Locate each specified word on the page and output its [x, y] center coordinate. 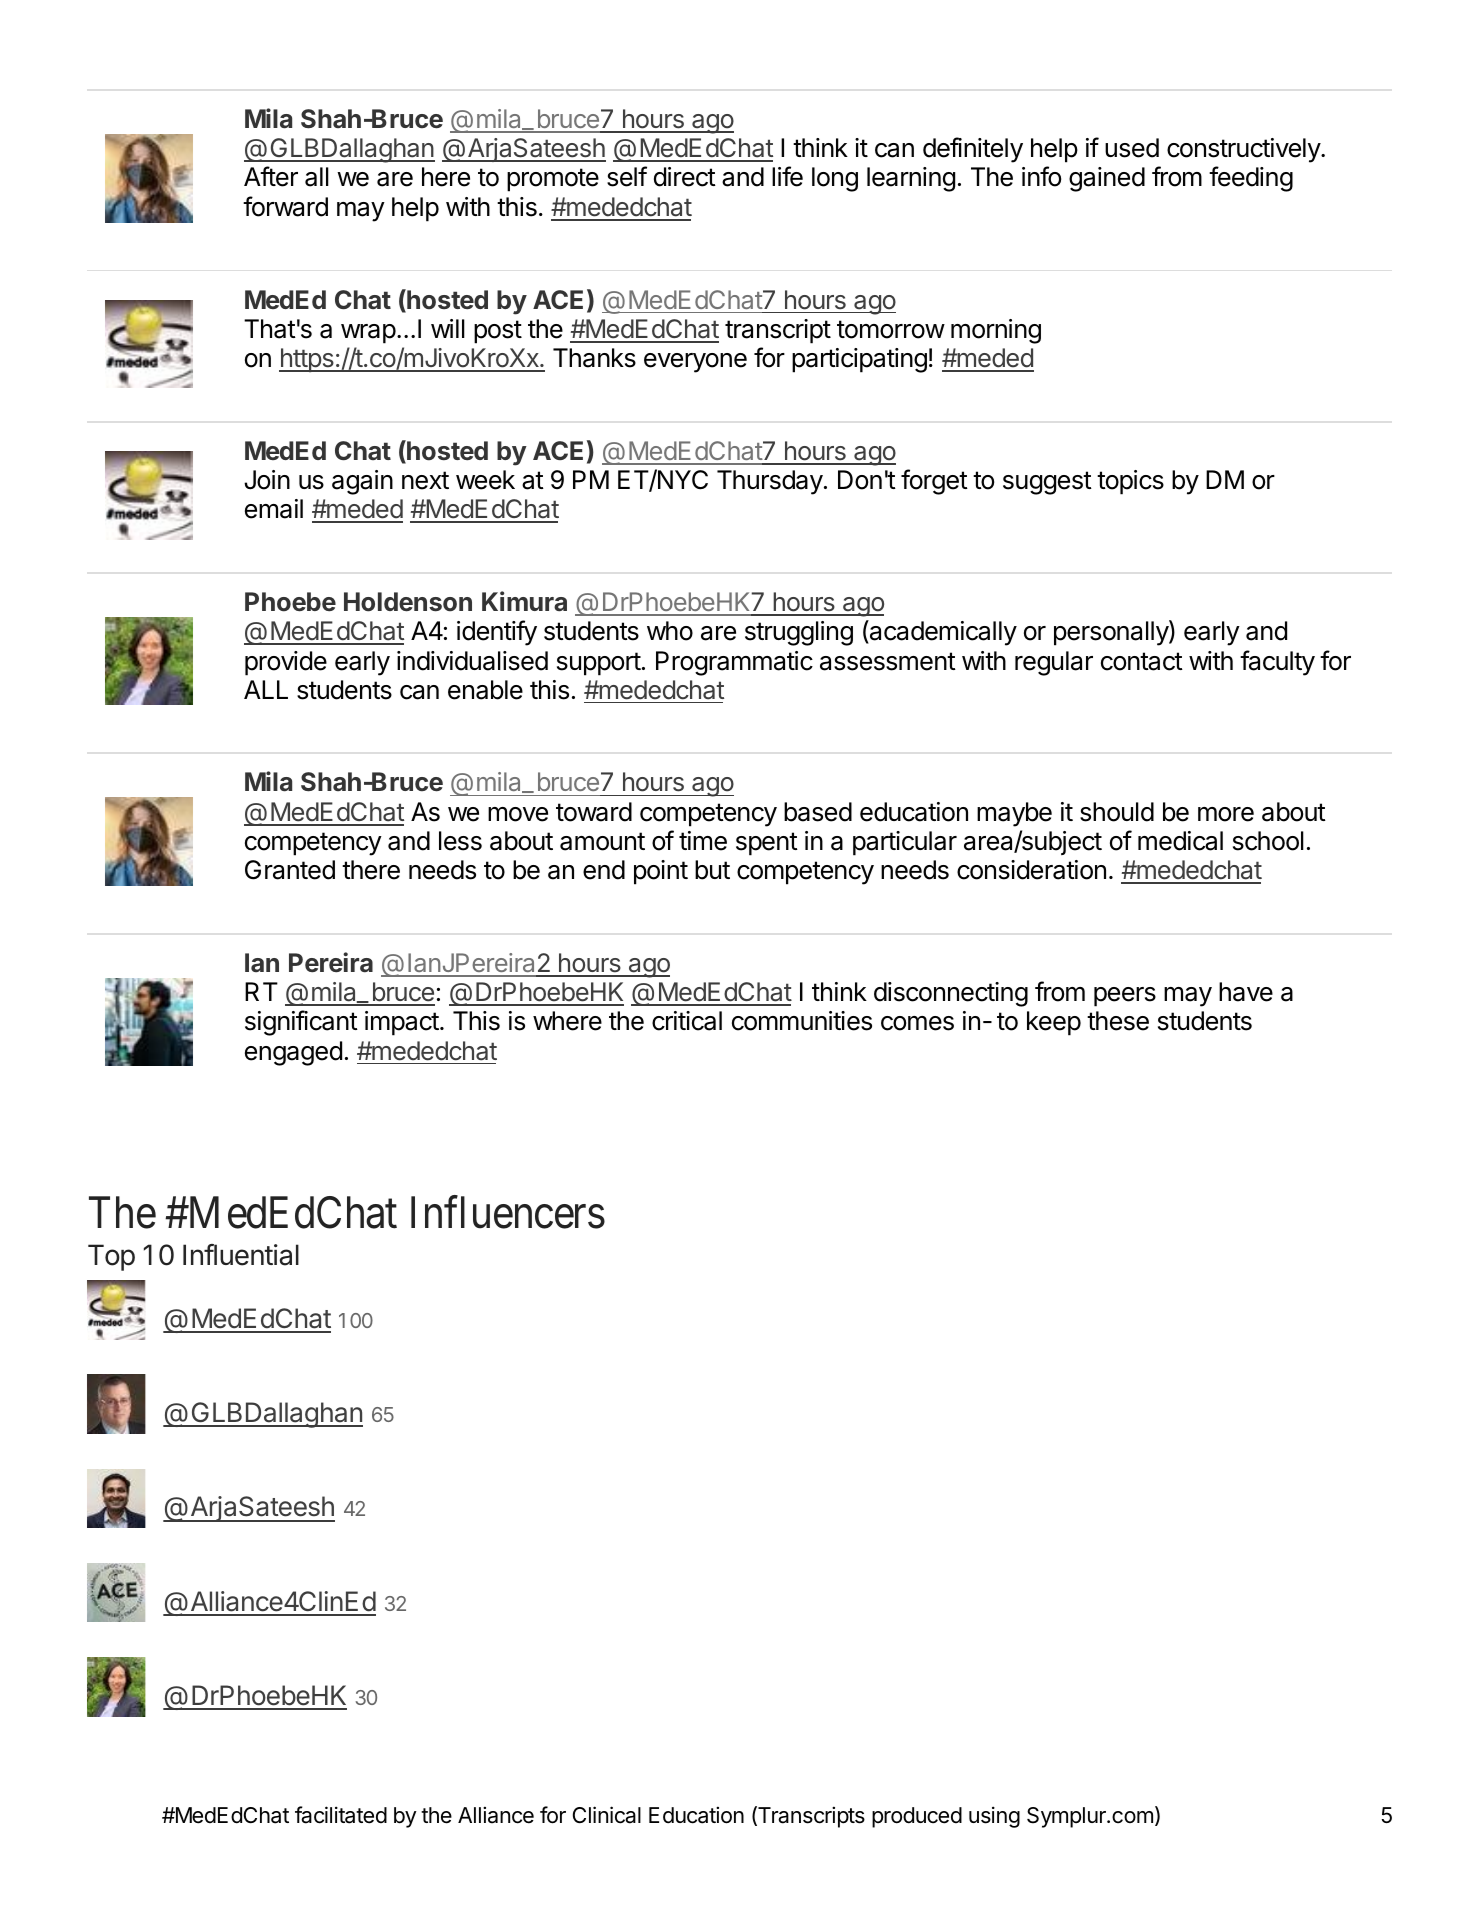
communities [802, 1021]
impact [403, 1023]
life [787, 176]
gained [1107, 179]
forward [285, 206]
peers [1125, 997]
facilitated [341, 1815]
